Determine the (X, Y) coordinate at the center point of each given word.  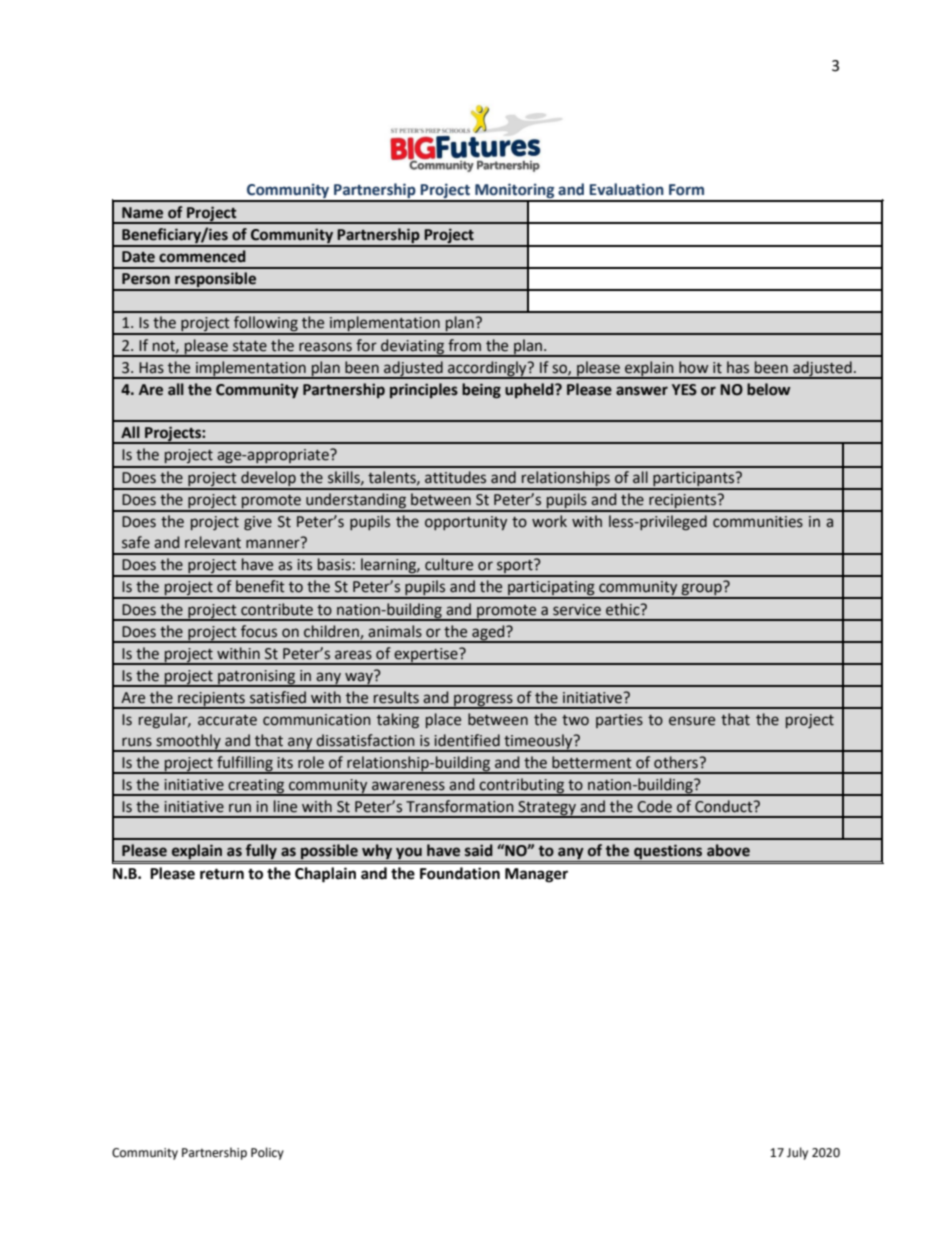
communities (758, 522)
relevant (213, 542)
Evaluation (626, 189)
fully (261, 853)
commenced (202, 256)
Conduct (725, 806)
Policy (267, 1153)
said (479, 850)
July (797, 1153)
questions (668, 853)
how (693, 367)
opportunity (466, 523)
